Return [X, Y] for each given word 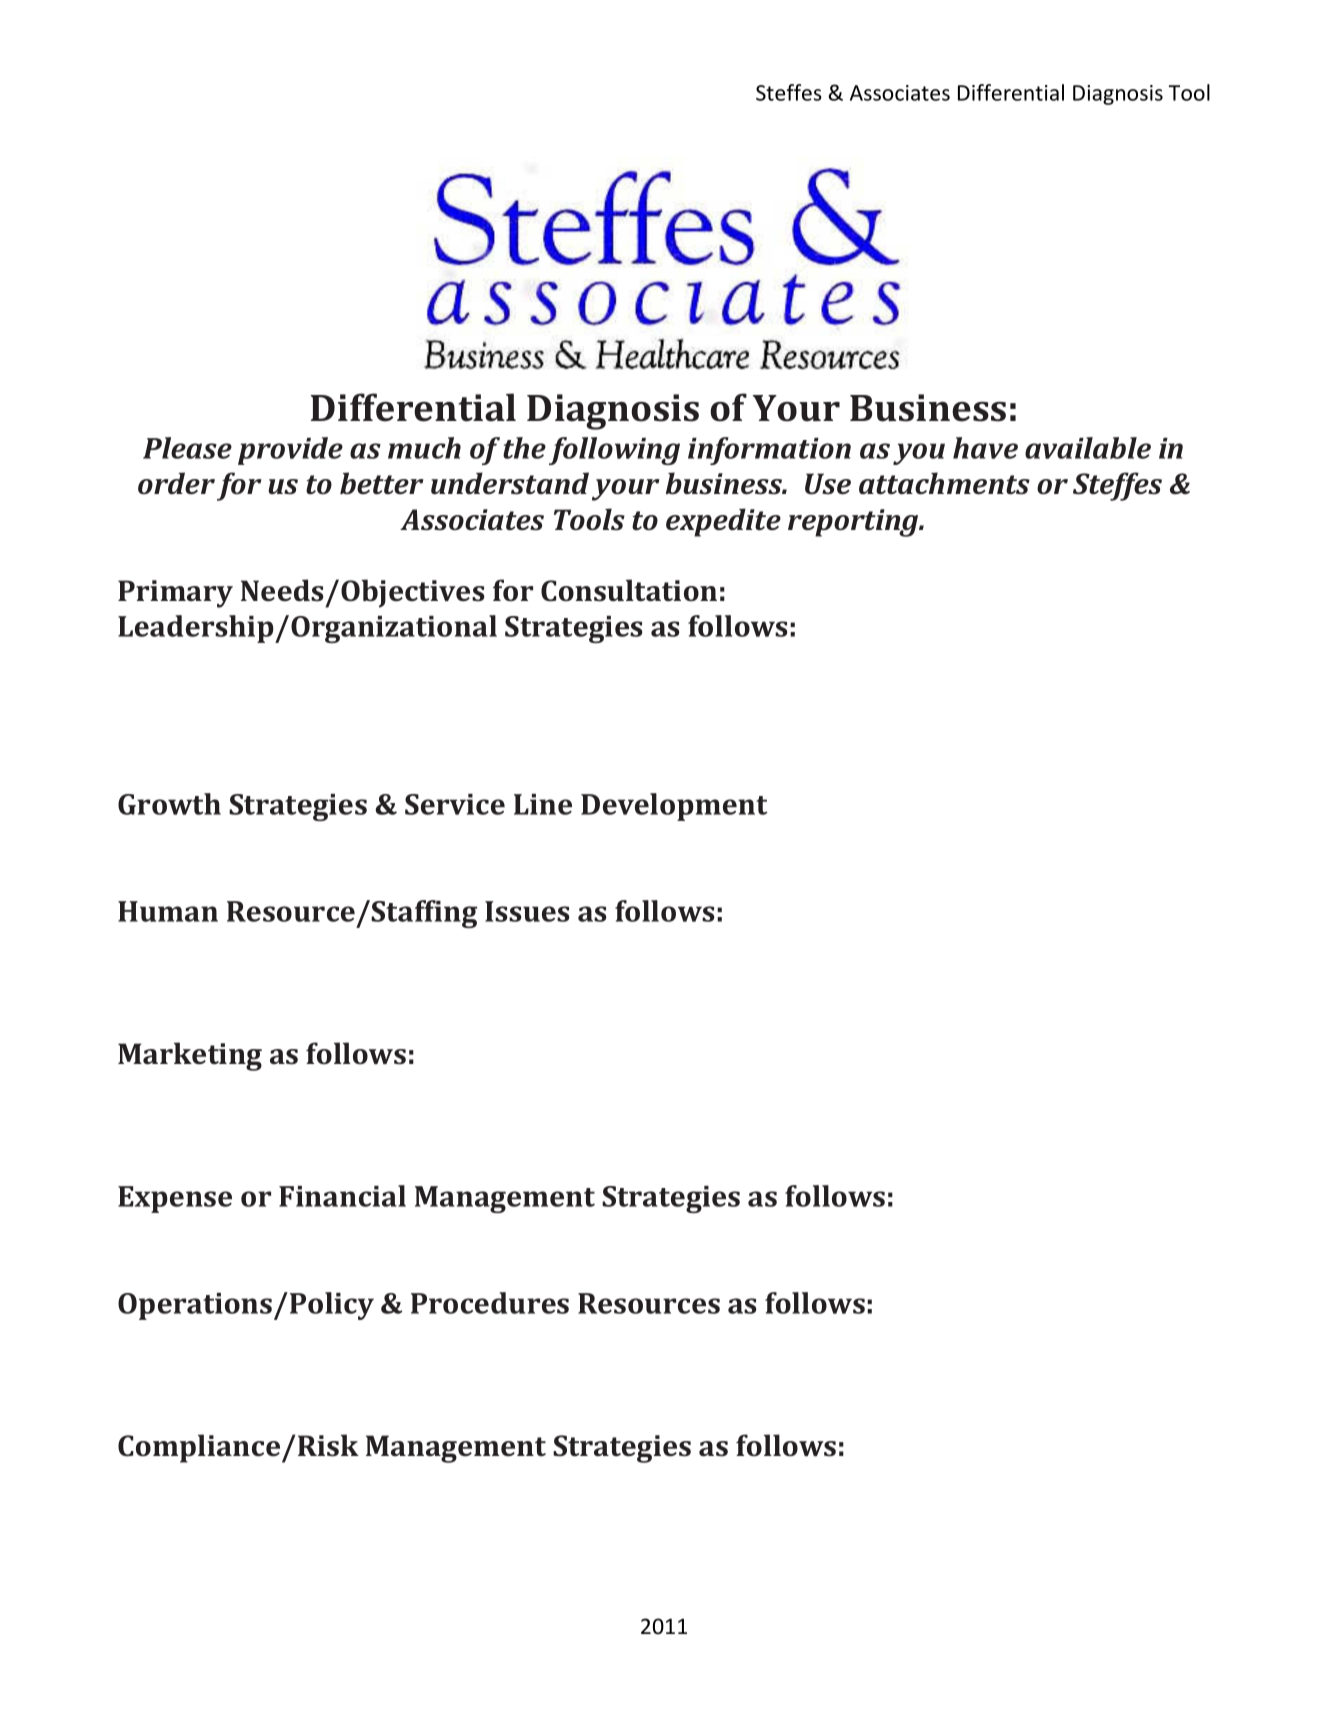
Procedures [490, 1303]
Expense [175, 1199]
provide [290, 451]
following [614, 451]
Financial [342, 1196]
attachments [944, 483]
